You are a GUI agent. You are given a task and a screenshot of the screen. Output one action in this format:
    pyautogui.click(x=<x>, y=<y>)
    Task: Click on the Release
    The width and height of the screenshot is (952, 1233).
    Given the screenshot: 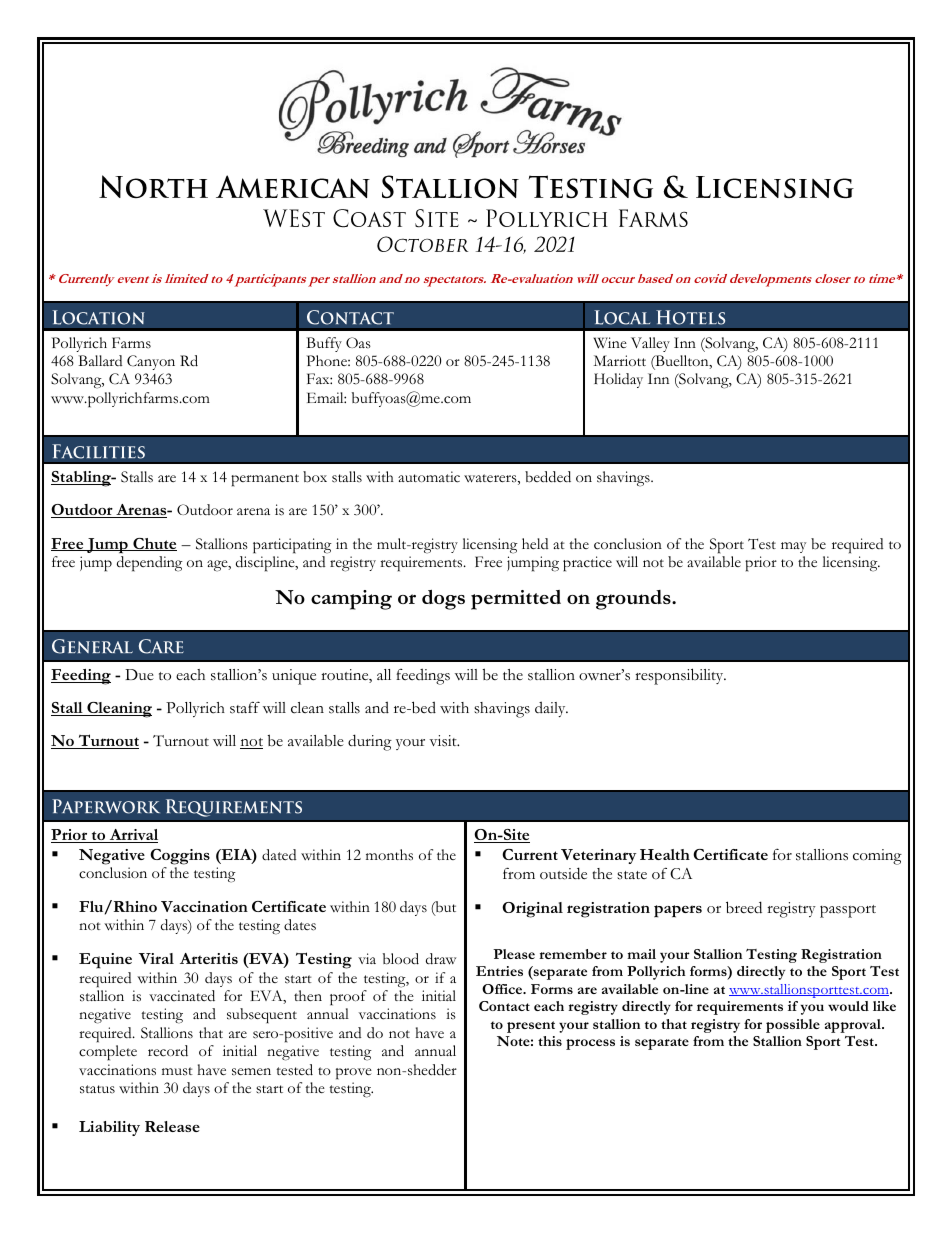 What is the action you would take?
    pyautogui.click(x=172, y=1126)
